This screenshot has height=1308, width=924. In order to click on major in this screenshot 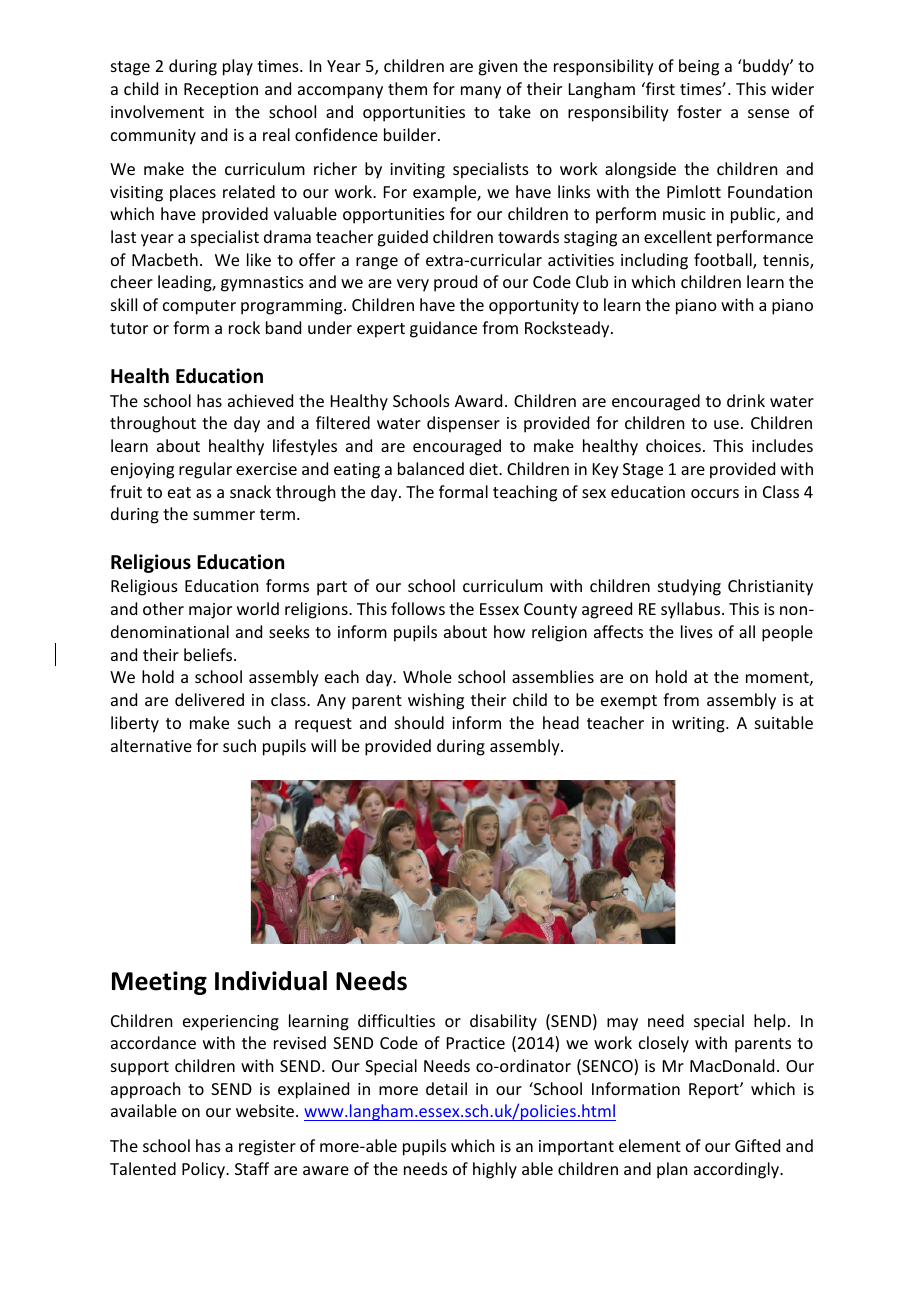, I will do `click(210, 611)`.
